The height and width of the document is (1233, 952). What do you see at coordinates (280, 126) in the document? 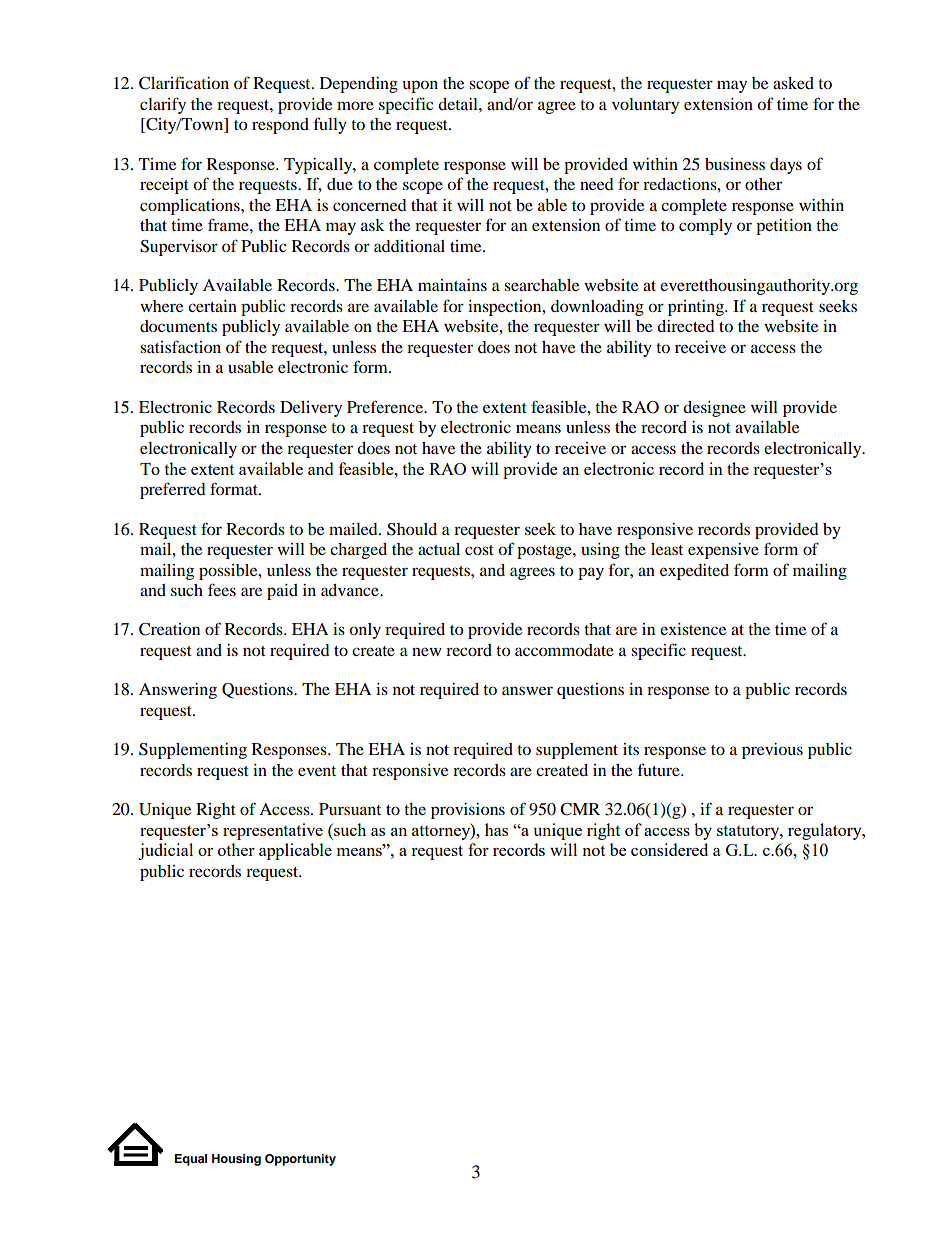
I see `respond` at bounding box center [280, 126].
